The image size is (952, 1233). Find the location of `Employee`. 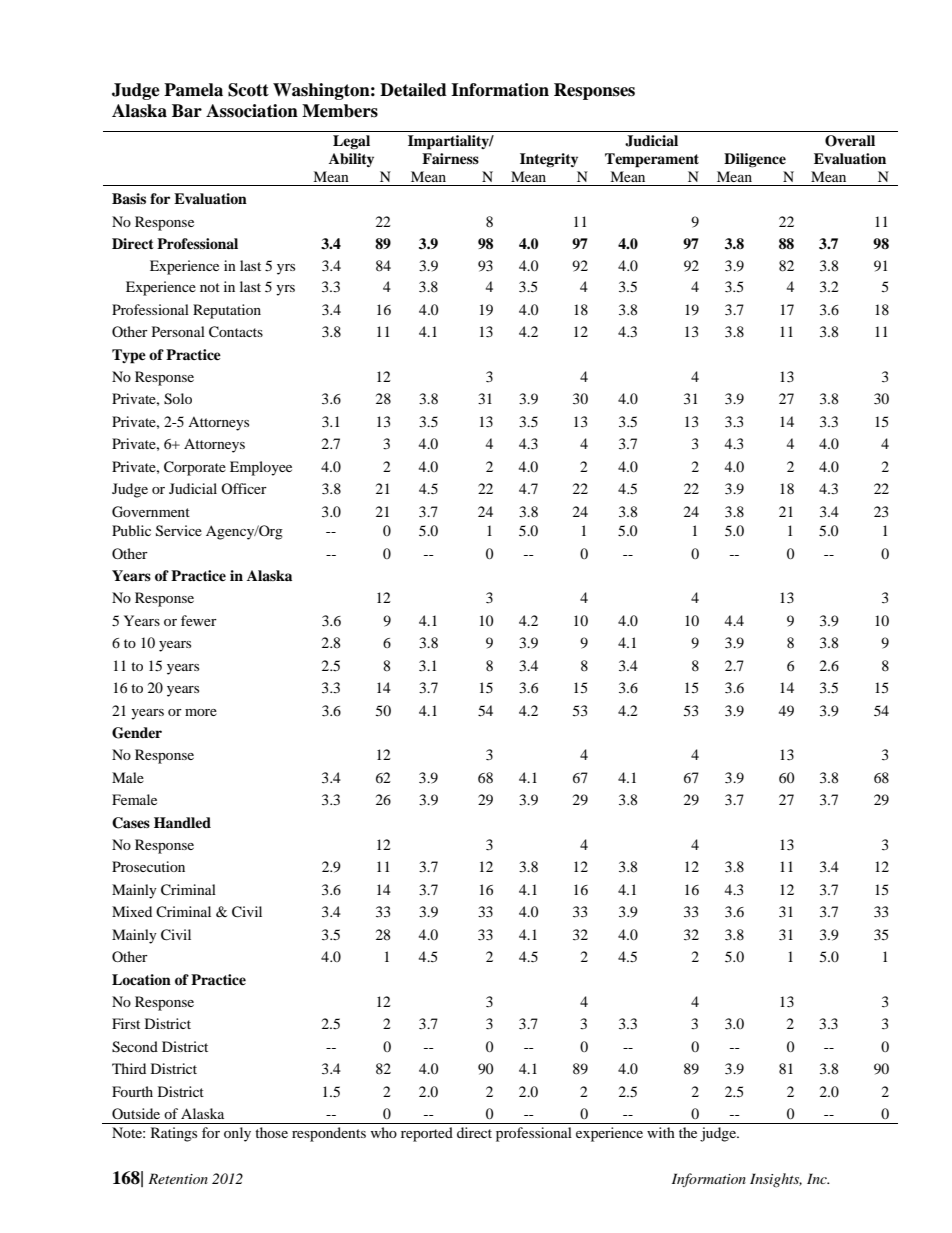

Employee is located at coordinates (261, 468).
